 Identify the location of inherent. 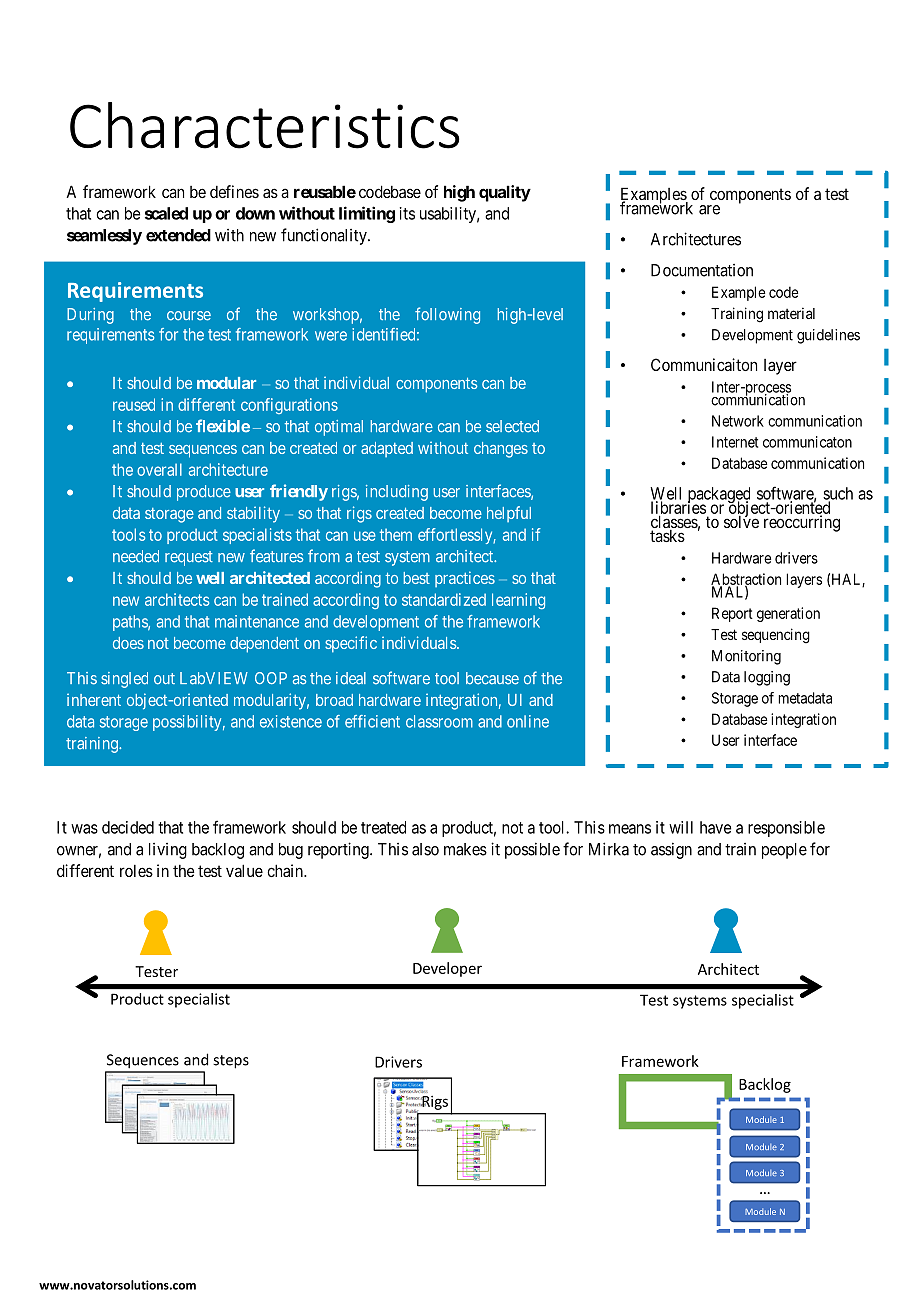
(94, 699).
